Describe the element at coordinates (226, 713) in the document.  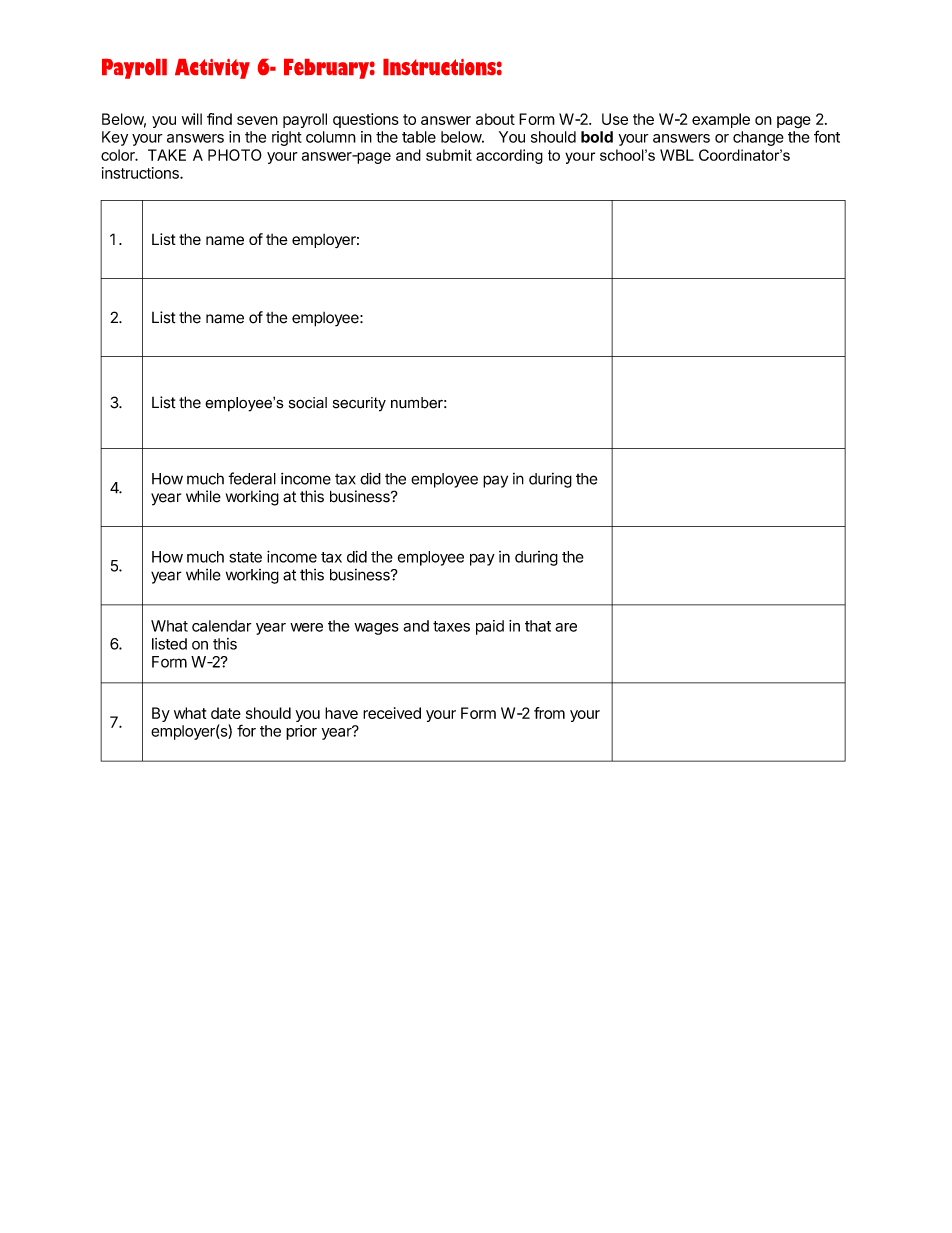
I see `date` at that location.
